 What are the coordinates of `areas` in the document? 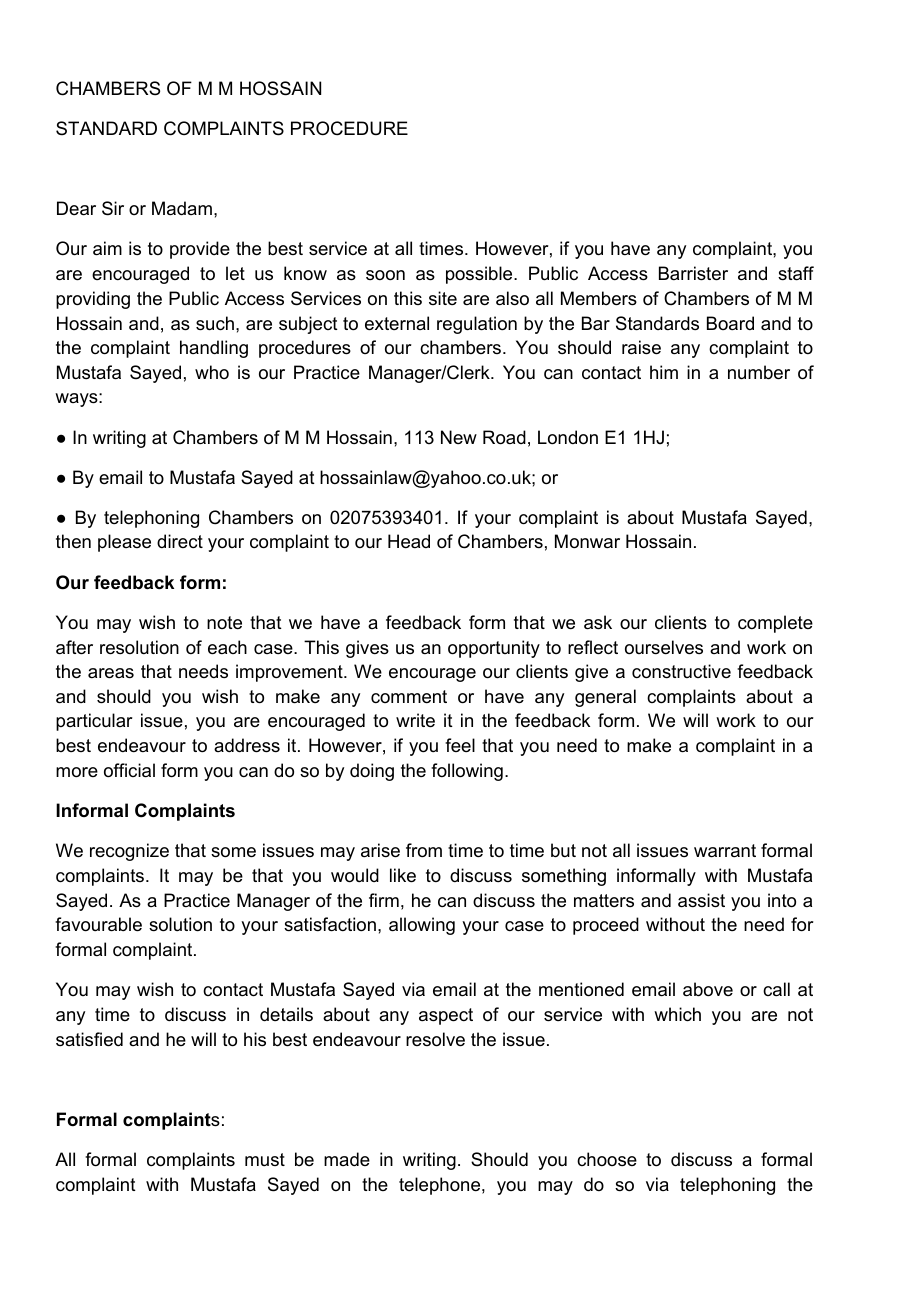 It's located at (111, 673).
